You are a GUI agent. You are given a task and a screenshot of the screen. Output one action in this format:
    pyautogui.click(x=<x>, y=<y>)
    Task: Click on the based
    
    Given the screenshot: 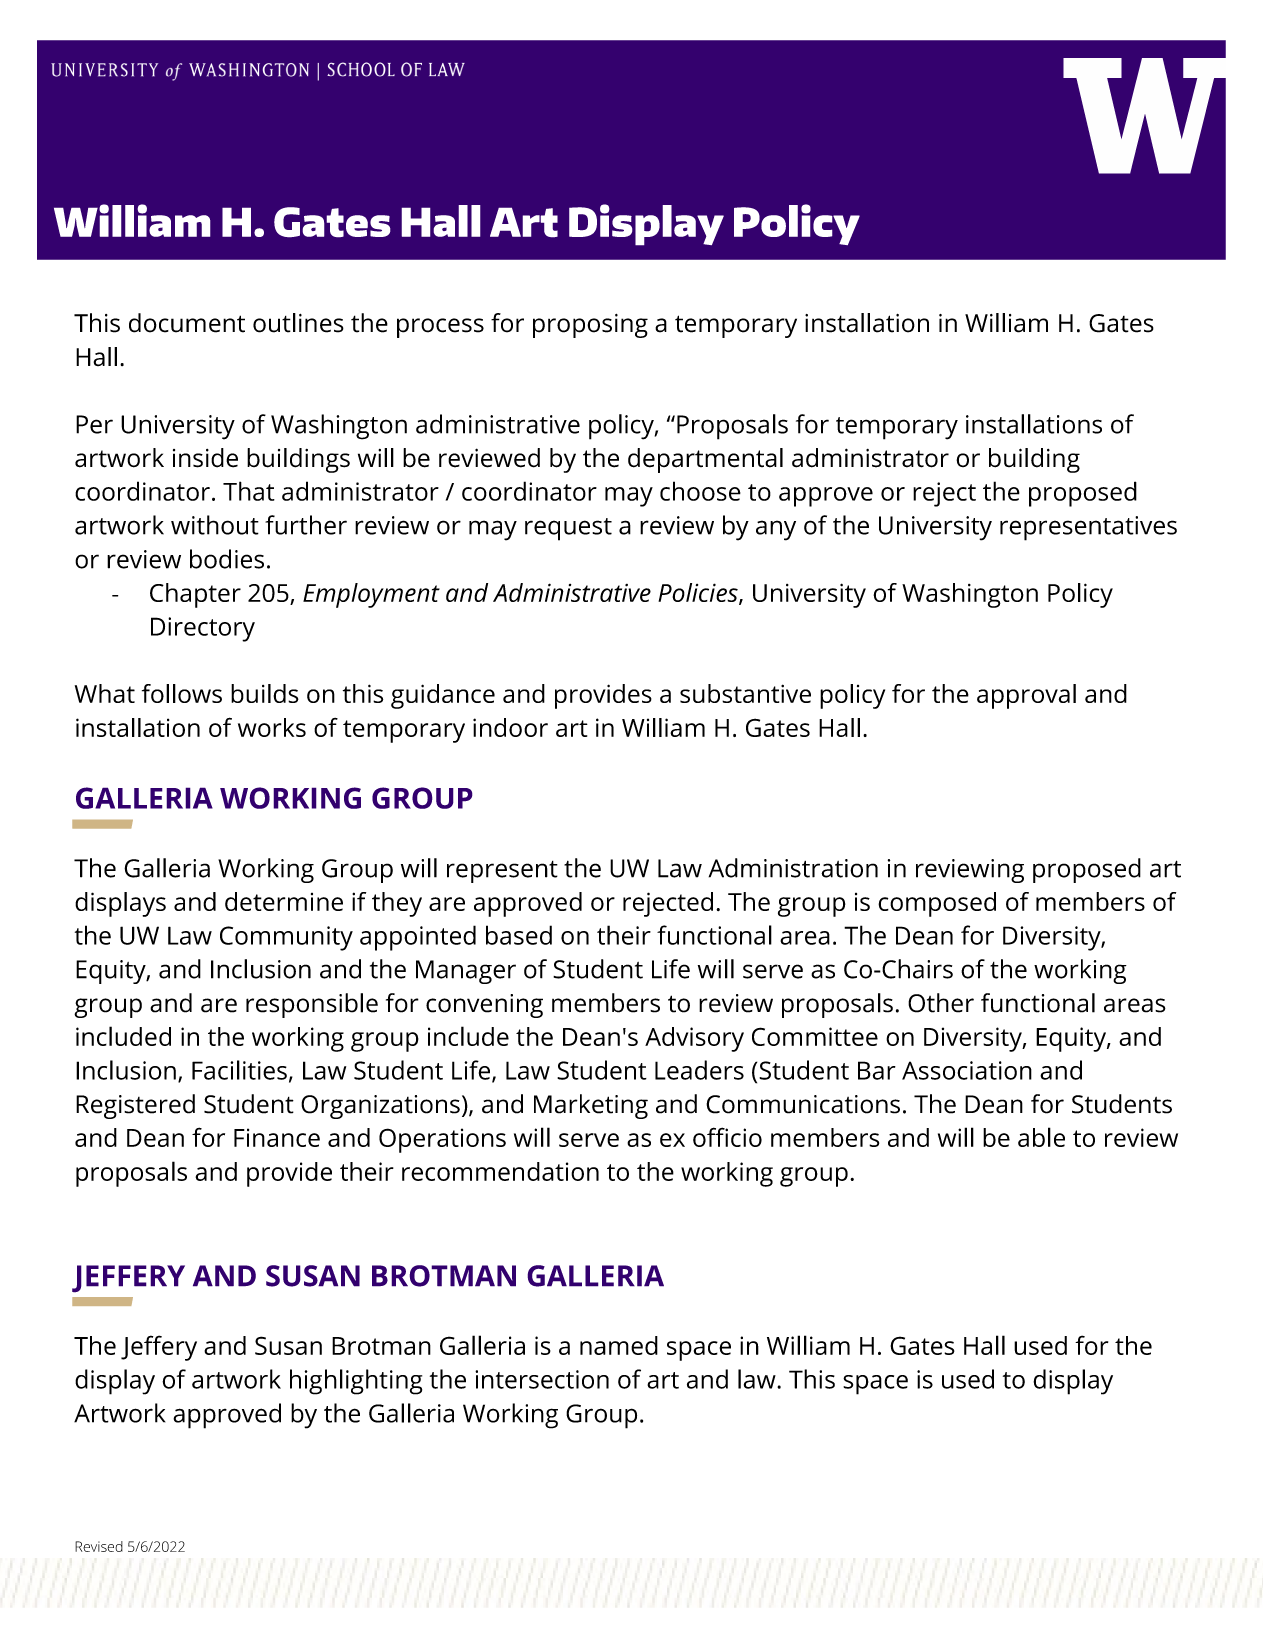 What is the action you would take?
    pyautogui.click(x=519, y=935)
